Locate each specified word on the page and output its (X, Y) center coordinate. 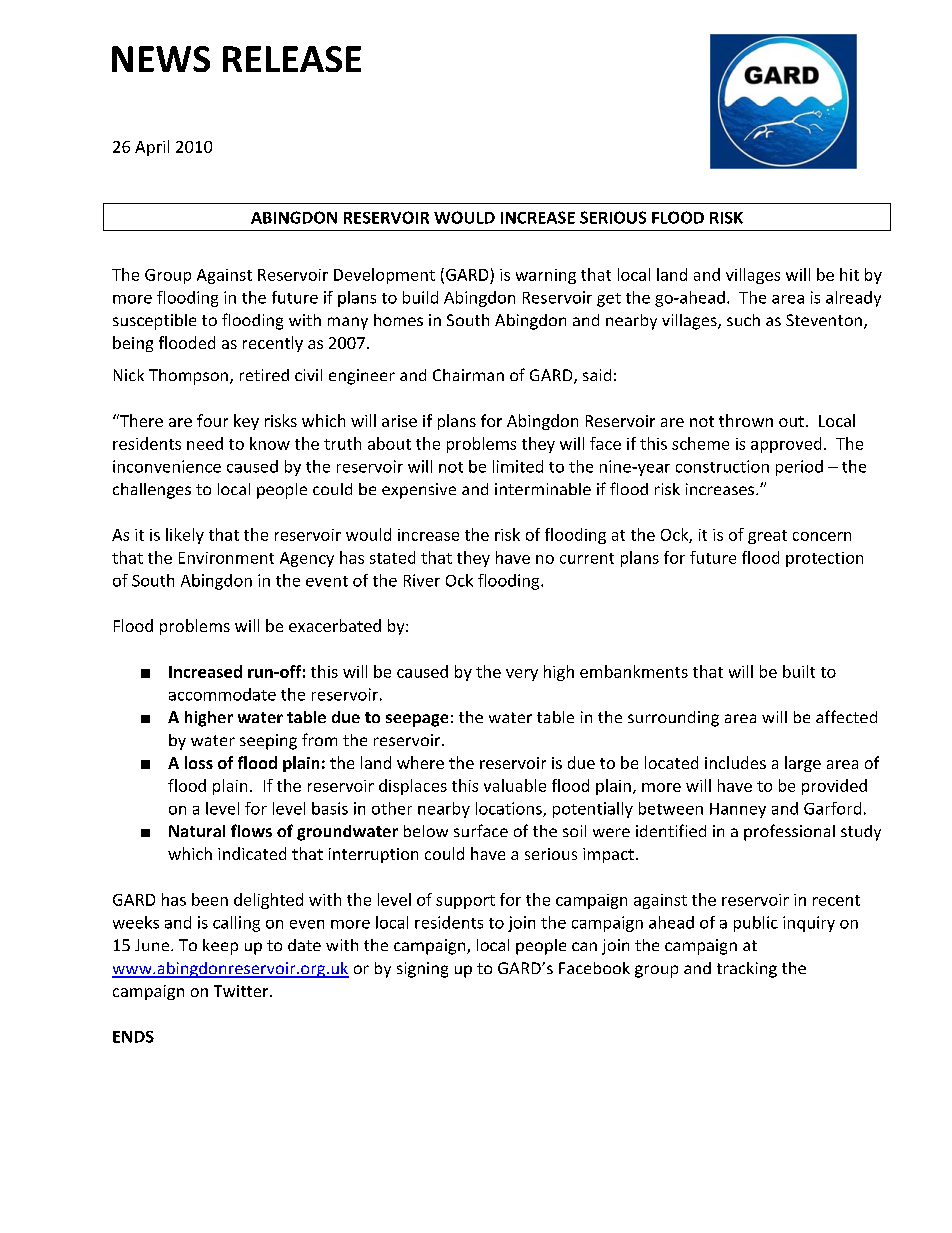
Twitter (242, 991)
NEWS (161, 59)
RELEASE (292, 59)
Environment (226, 558)
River (422, 580)
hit (849, 274)
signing (422, 970)
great (767, 537)
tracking (747, 970)
